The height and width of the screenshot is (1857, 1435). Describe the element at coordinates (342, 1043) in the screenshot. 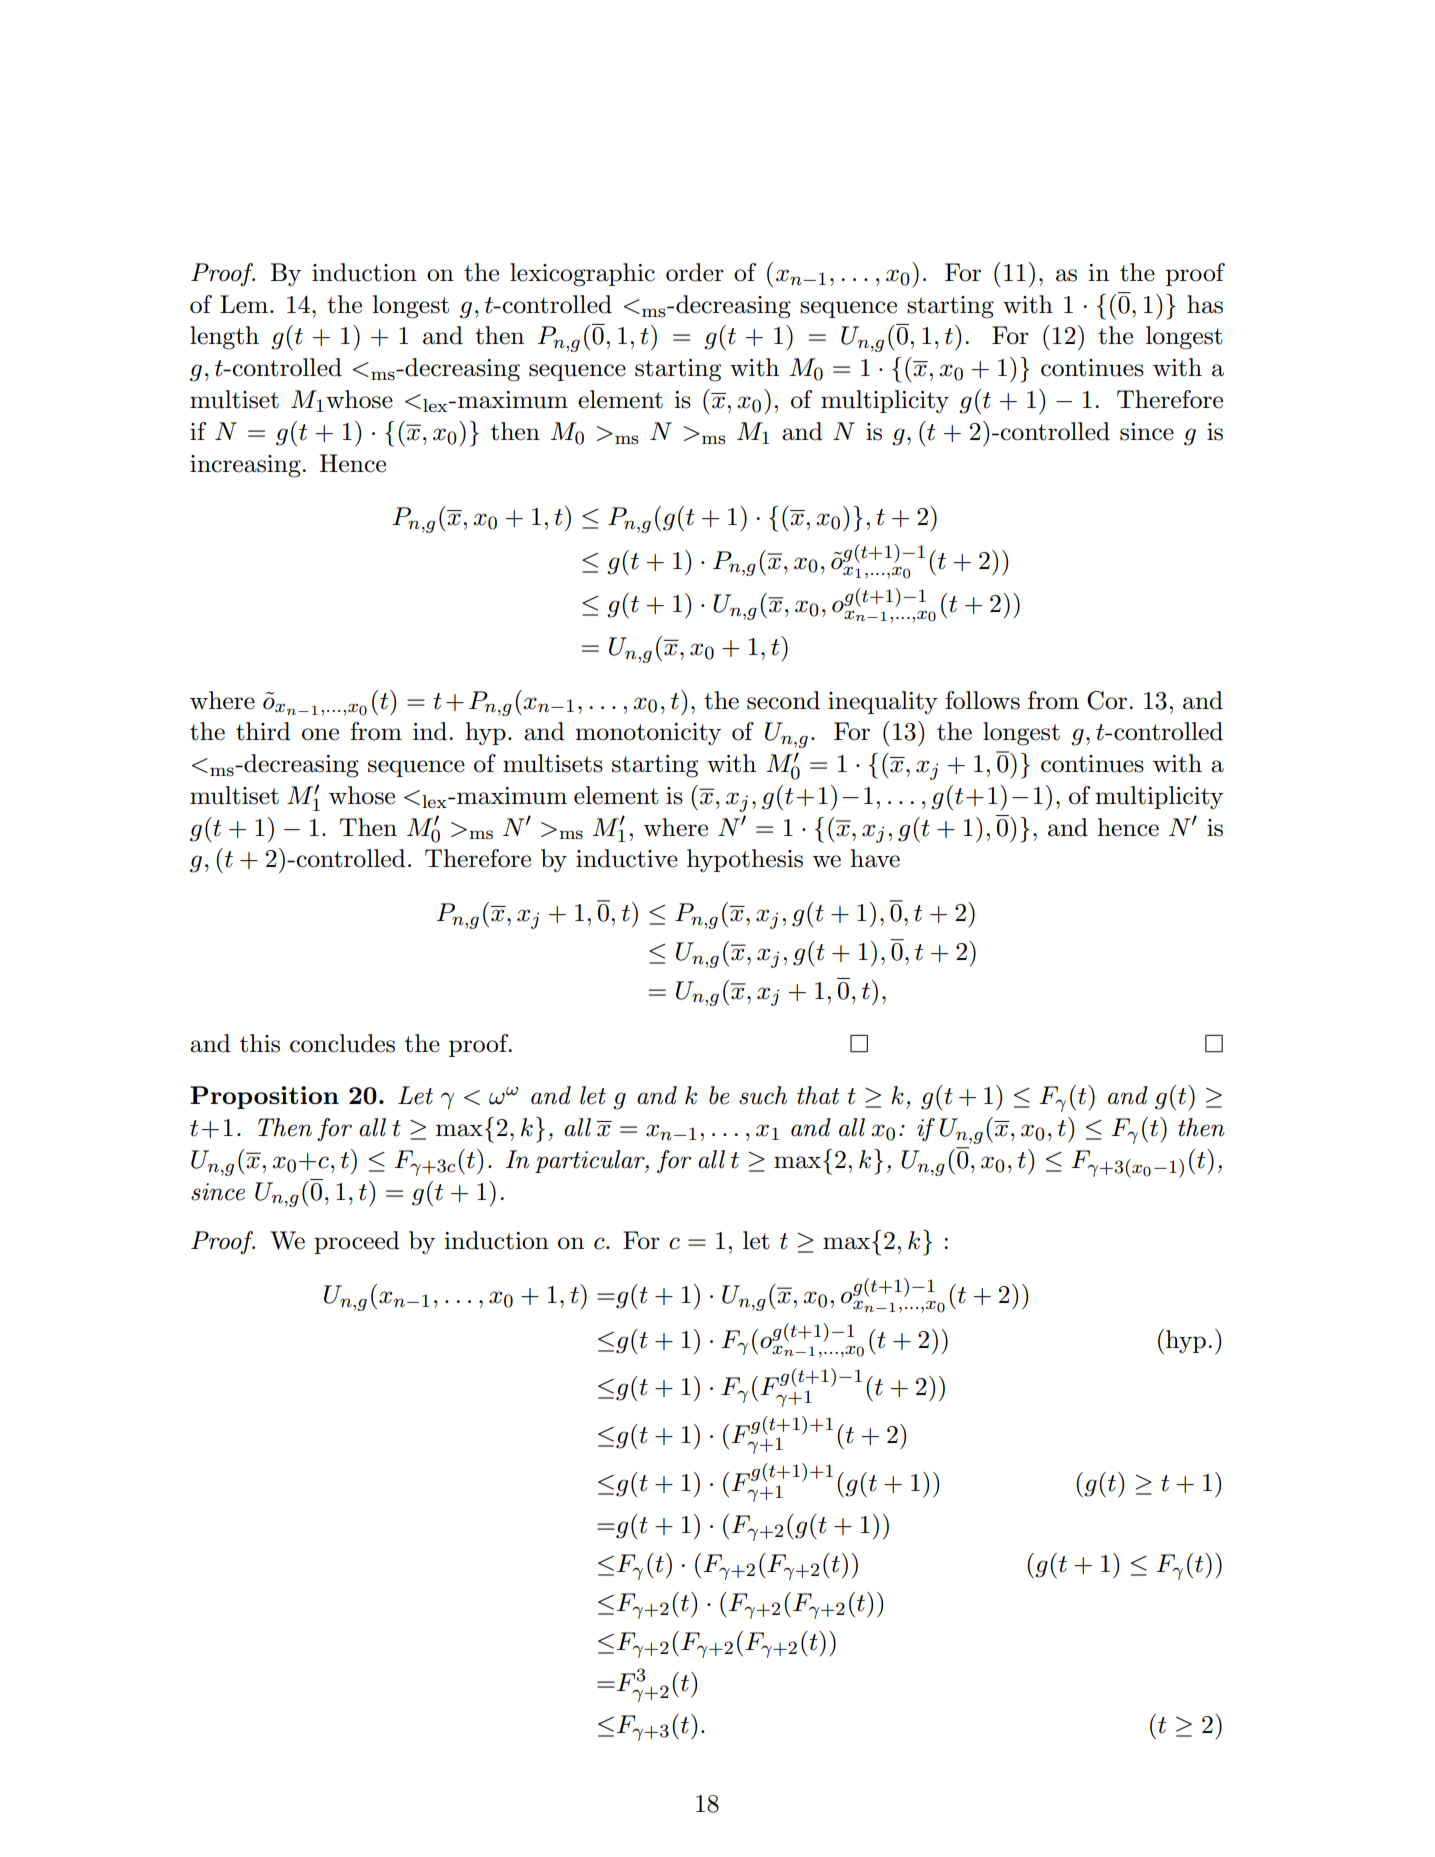

I see `concludes` at that location.
